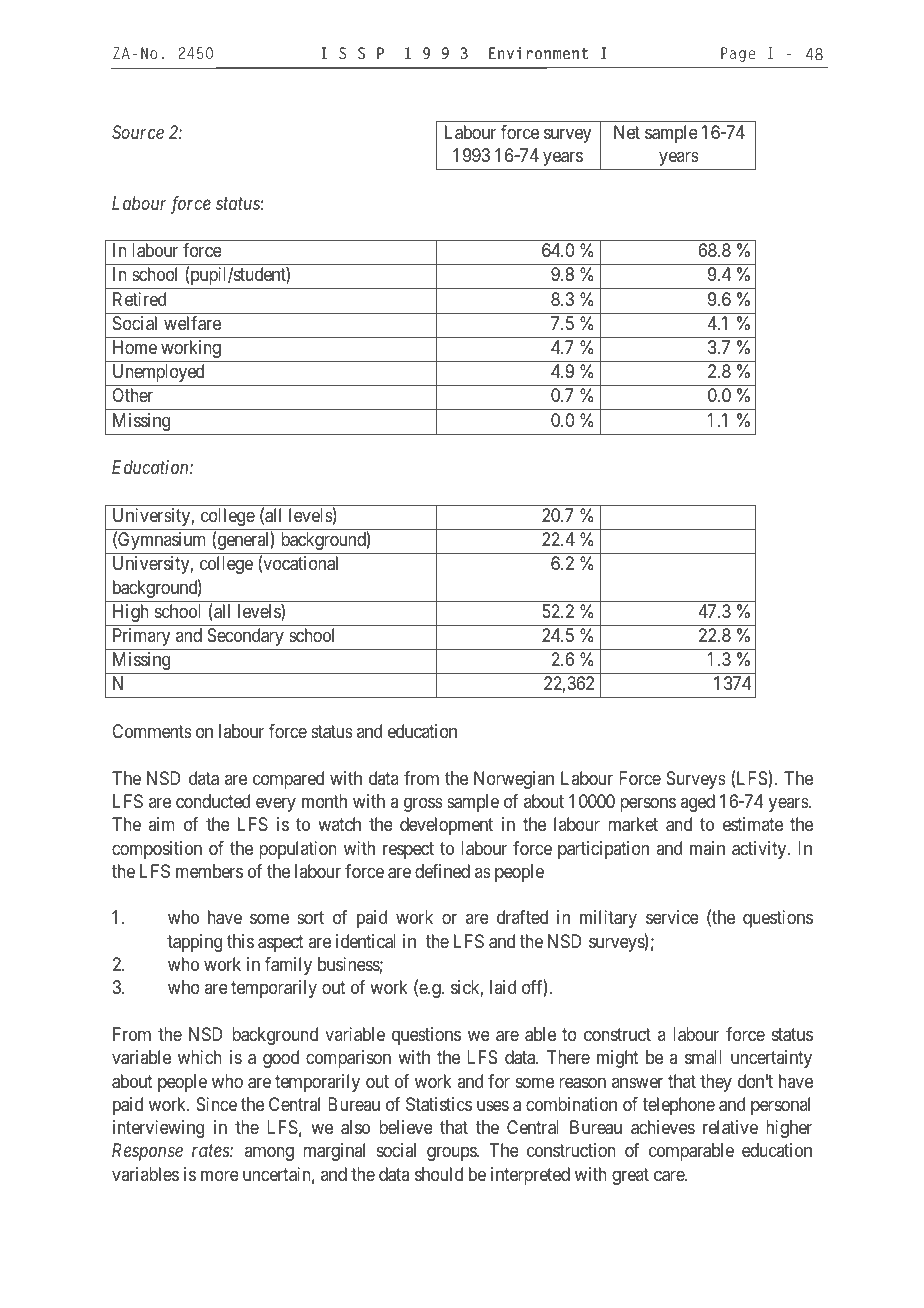  I want to click on Page, so click(738, 54).
